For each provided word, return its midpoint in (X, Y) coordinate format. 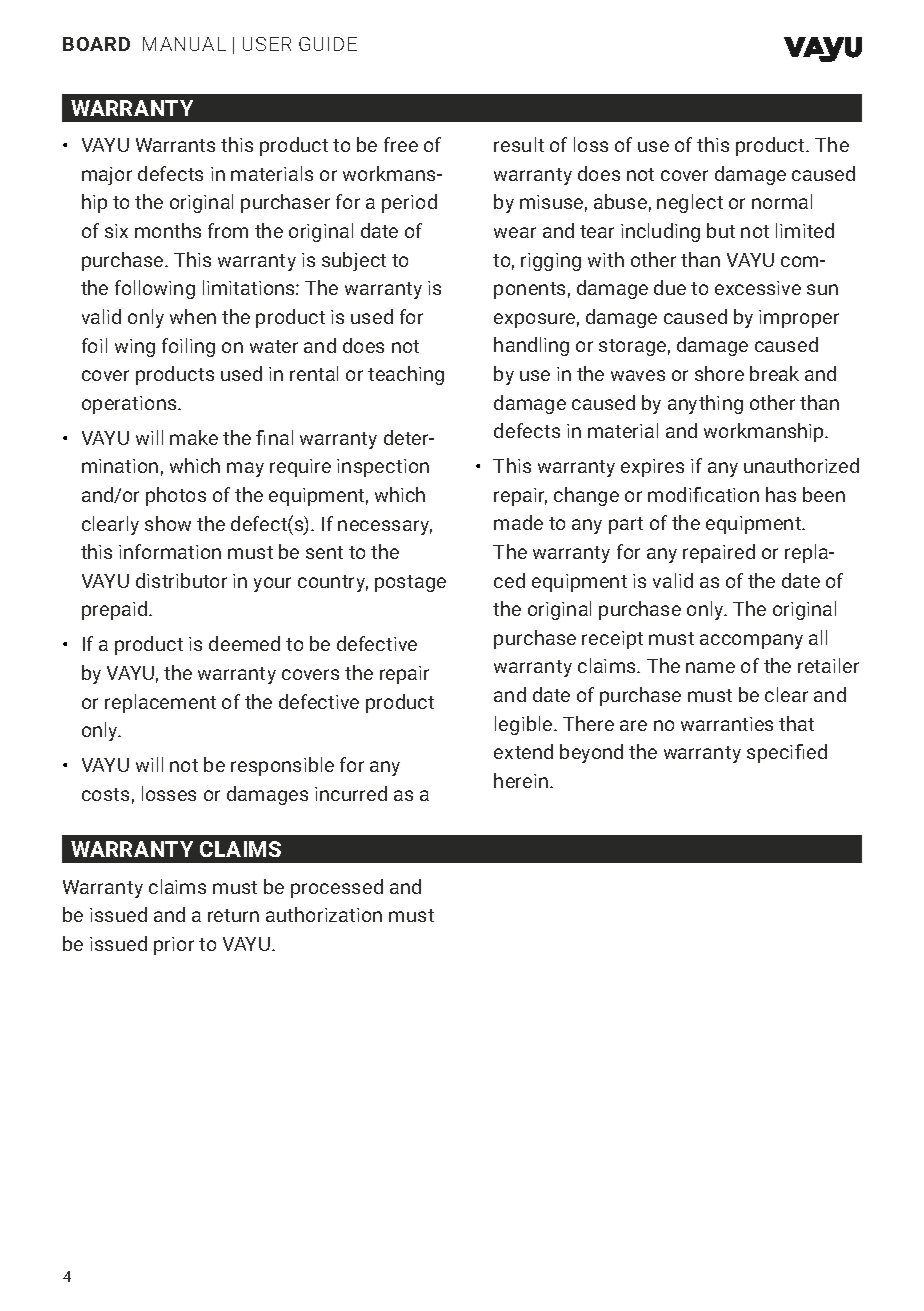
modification (703, 494)
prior (174, 946)
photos (176, 496)
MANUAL (184, 44)
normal (782, 201)
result (519, 144)
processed (337, 888)
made (518, 522)
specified (787, 753)
